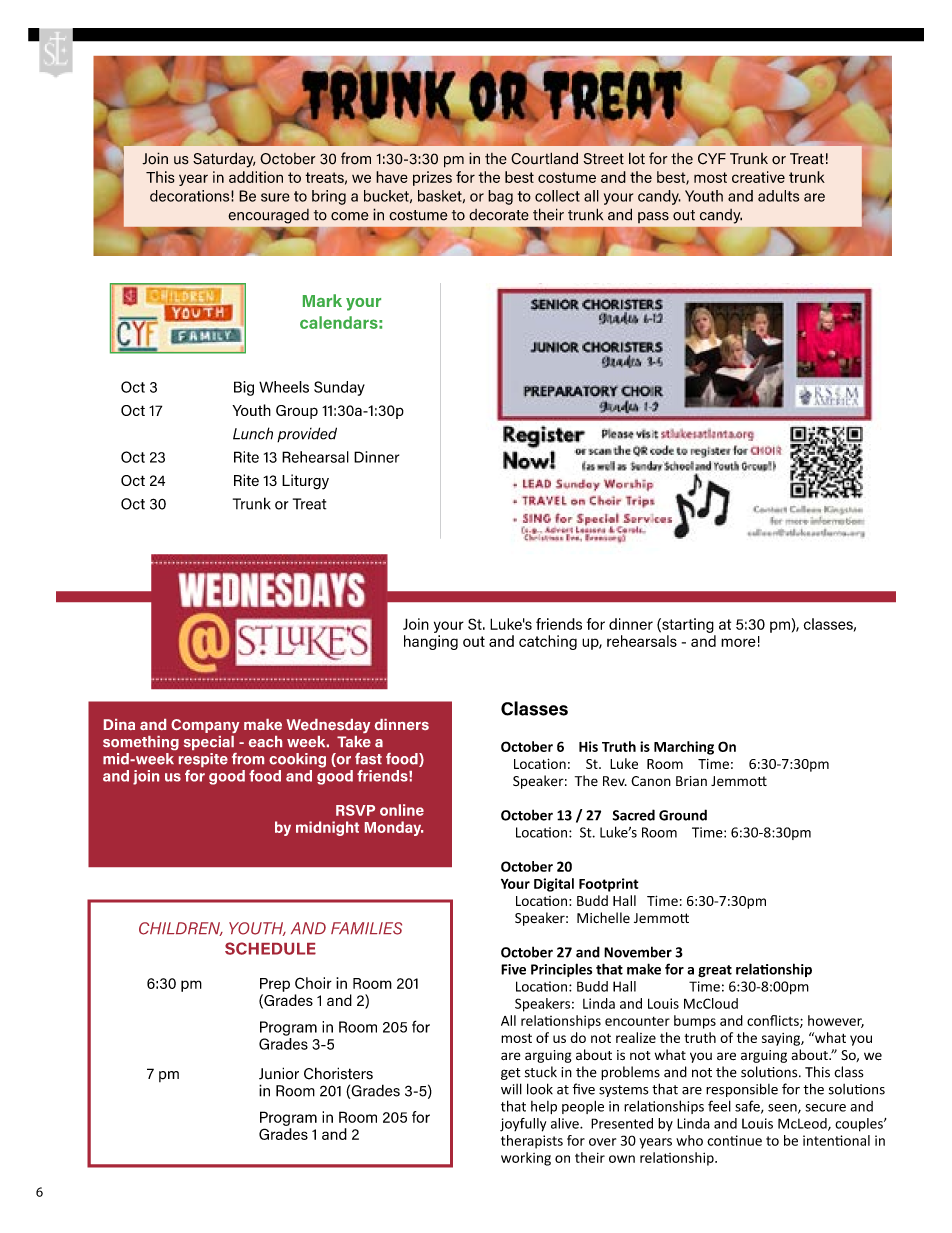 This screenshot has width=952, height=1233. What do you see at coordinates (431, 642) in the screenshot?
I see `hanging` at bounding box center [431, 642].
